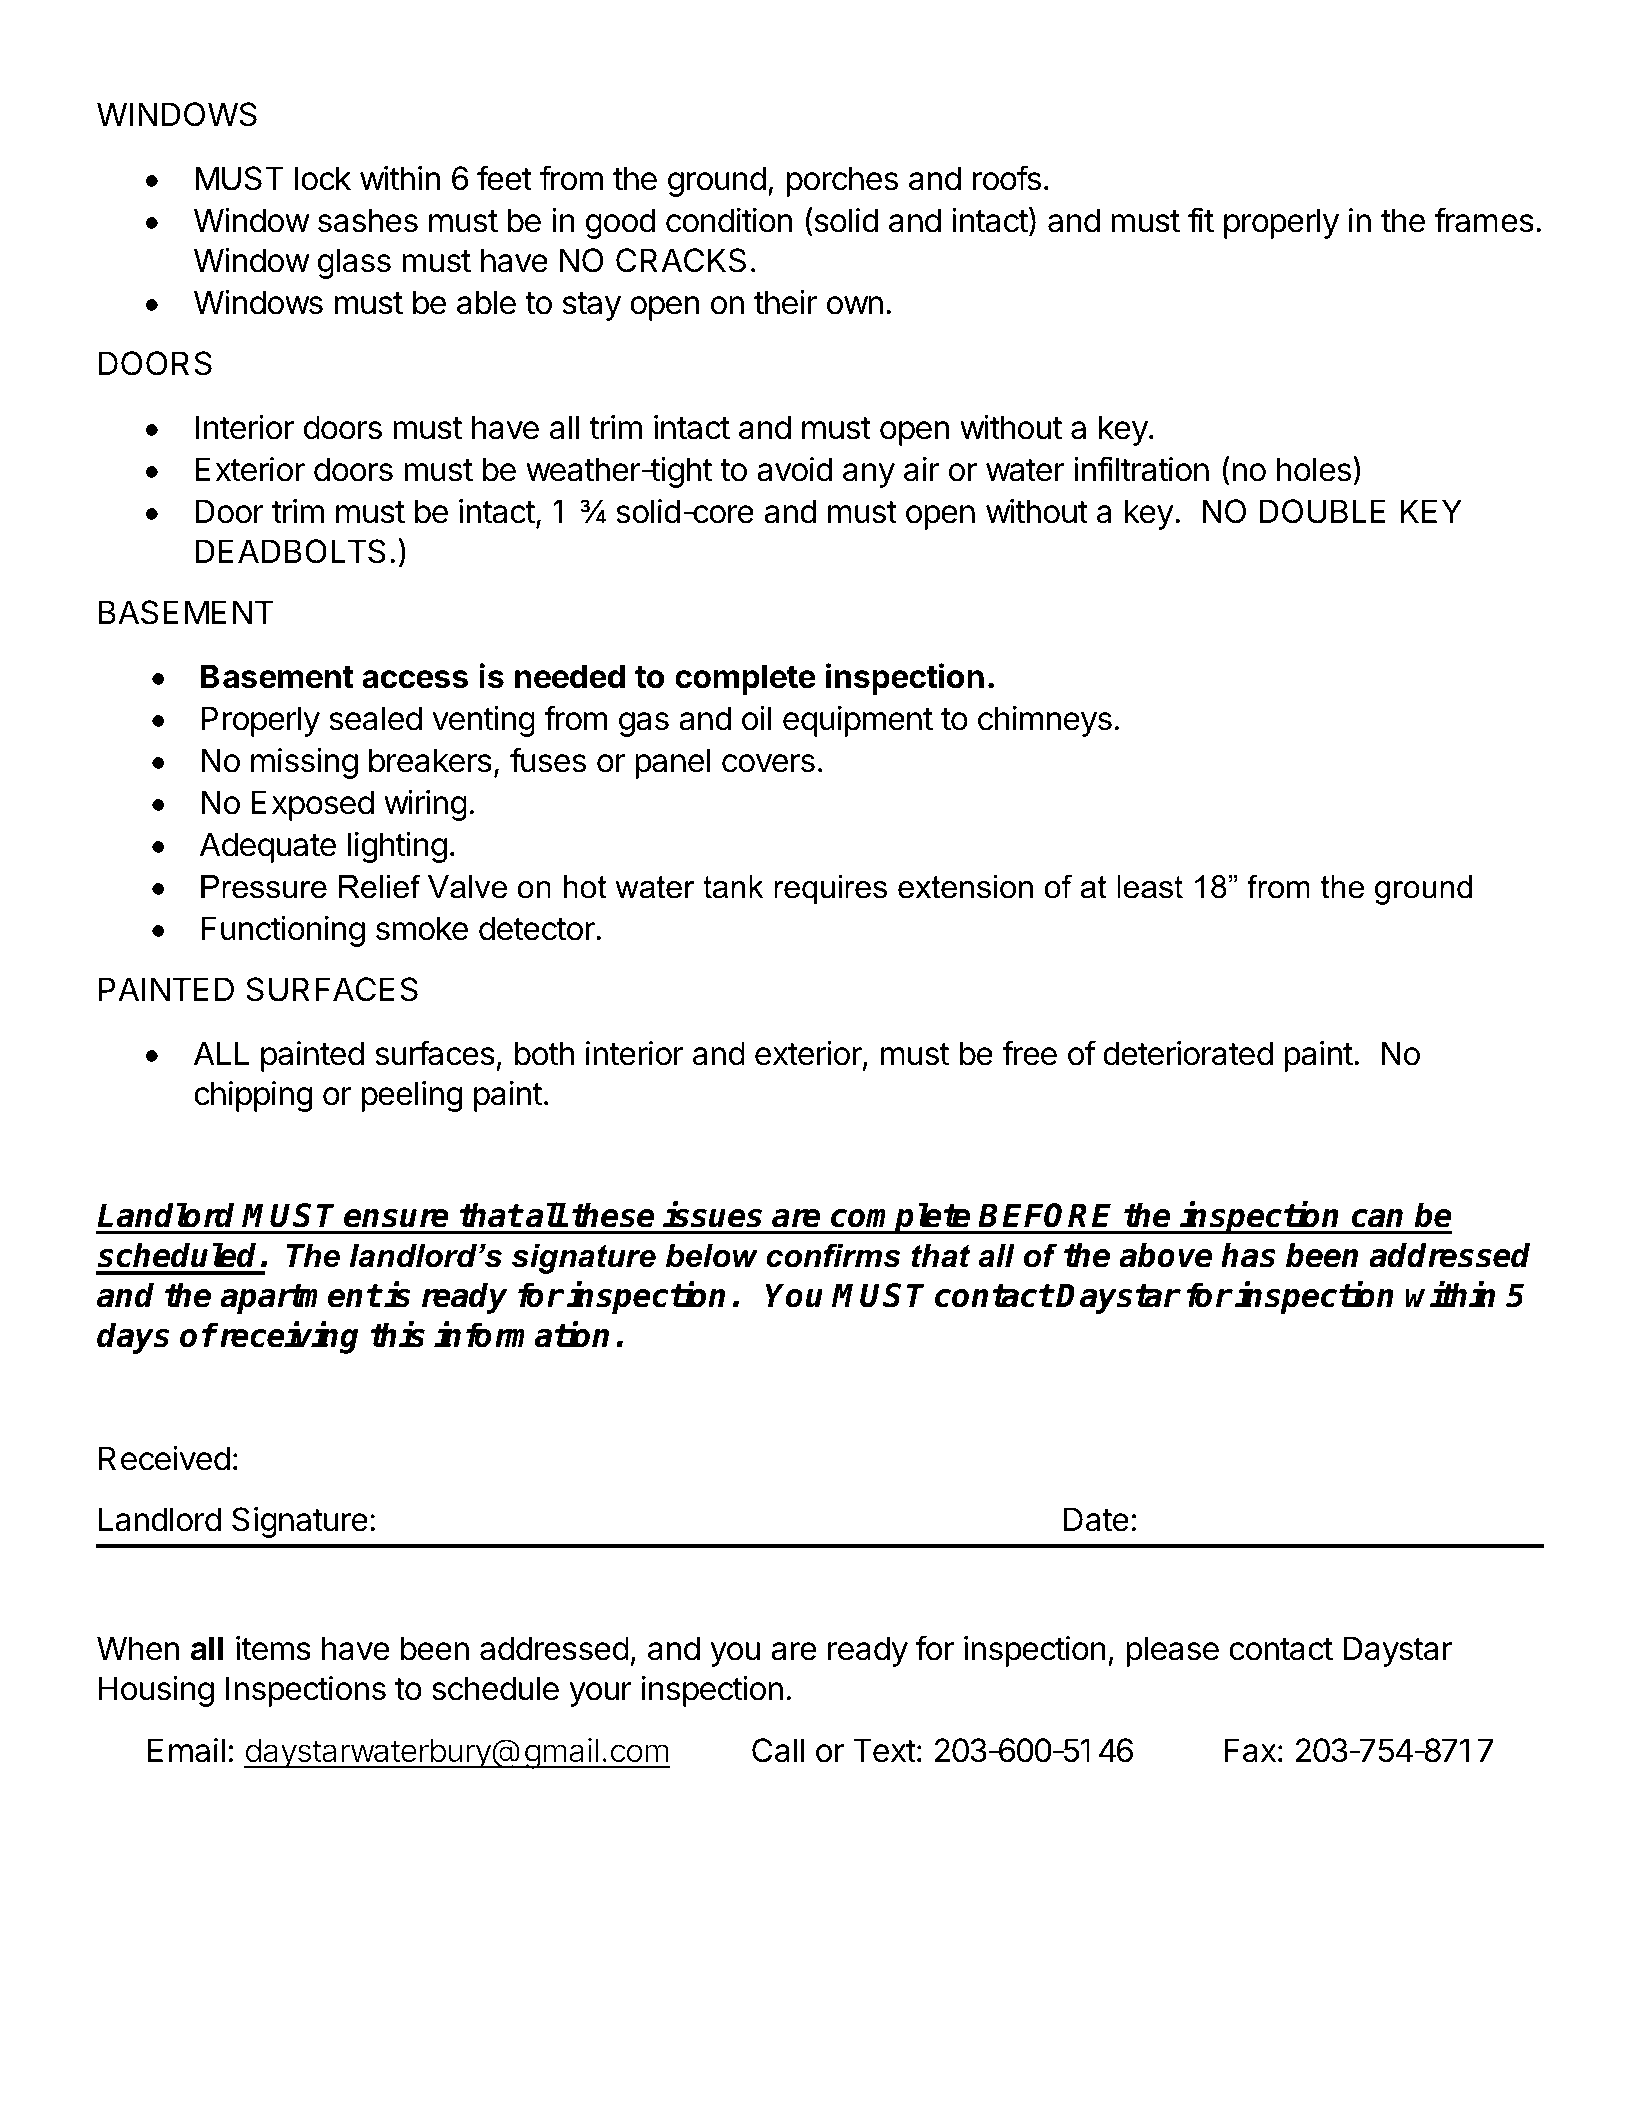  I want to click on has, so click(1248, 1255).
